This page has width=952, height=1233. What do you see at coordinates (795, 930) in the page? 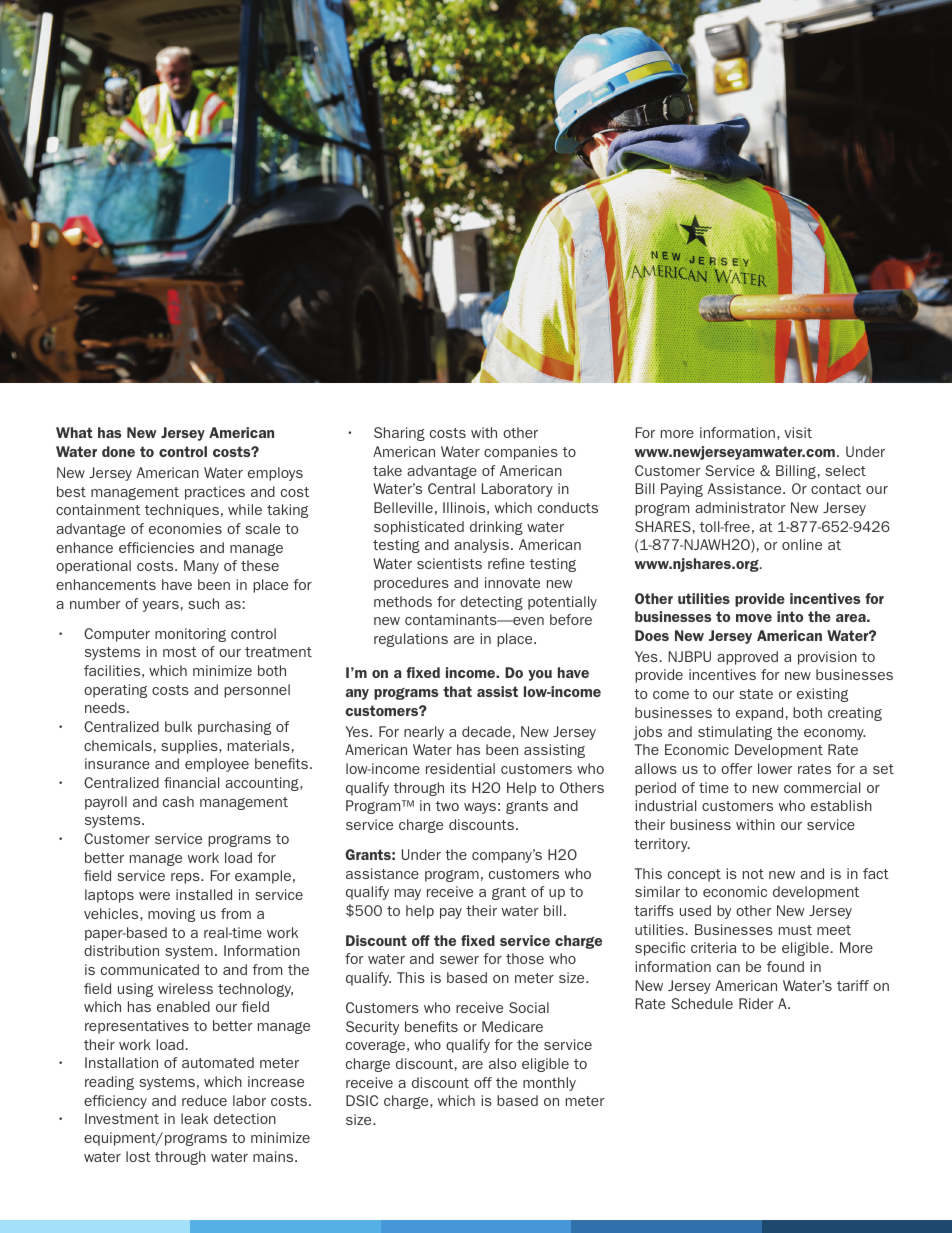
I see `must` at bounding box center [795, 930].
